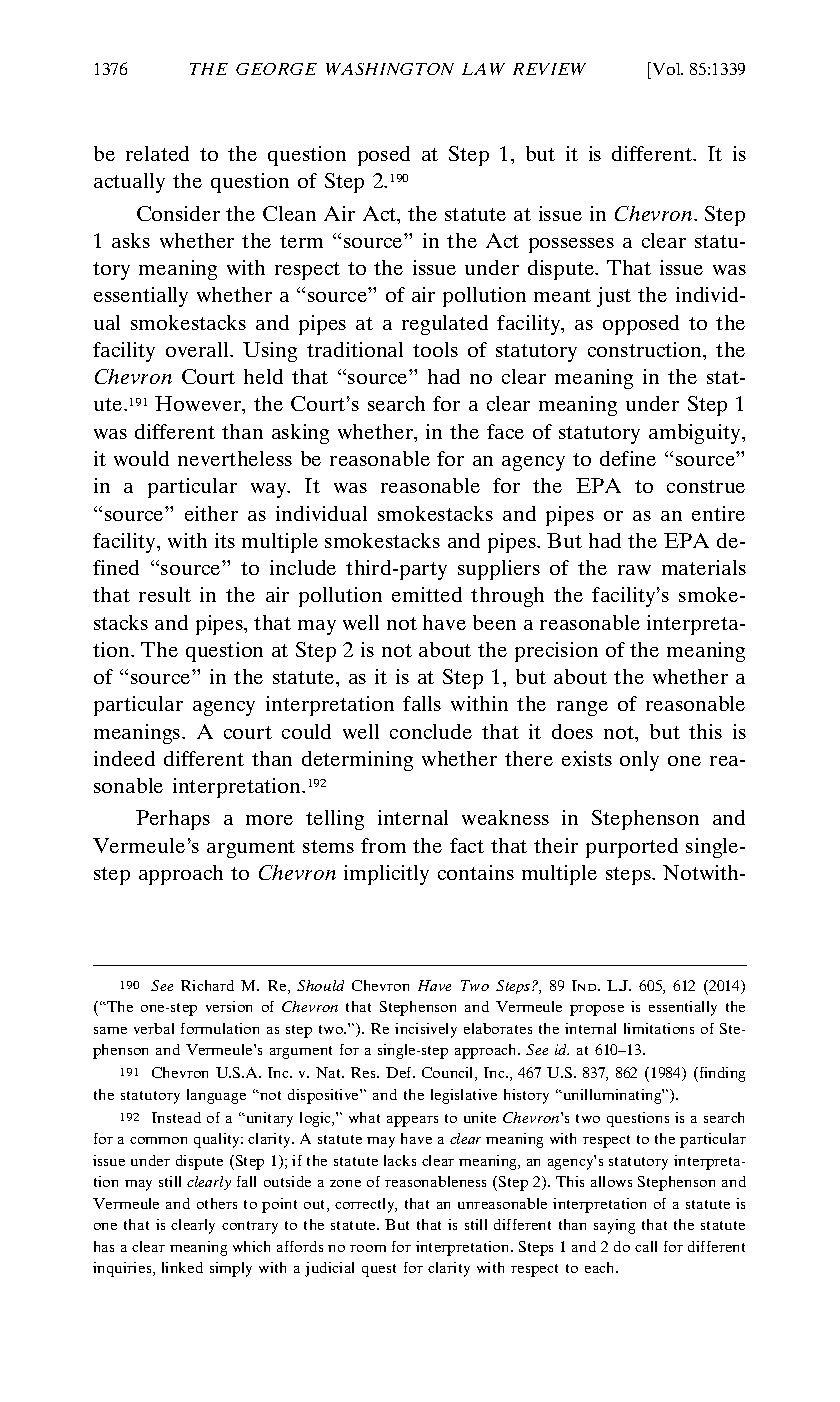 Image resolution: width=840 pixels, height=1402 pixels. What do you see at coordinates (390, 69) in the page?
I see `WASHINGTON` at bounding box center [390, 69].
